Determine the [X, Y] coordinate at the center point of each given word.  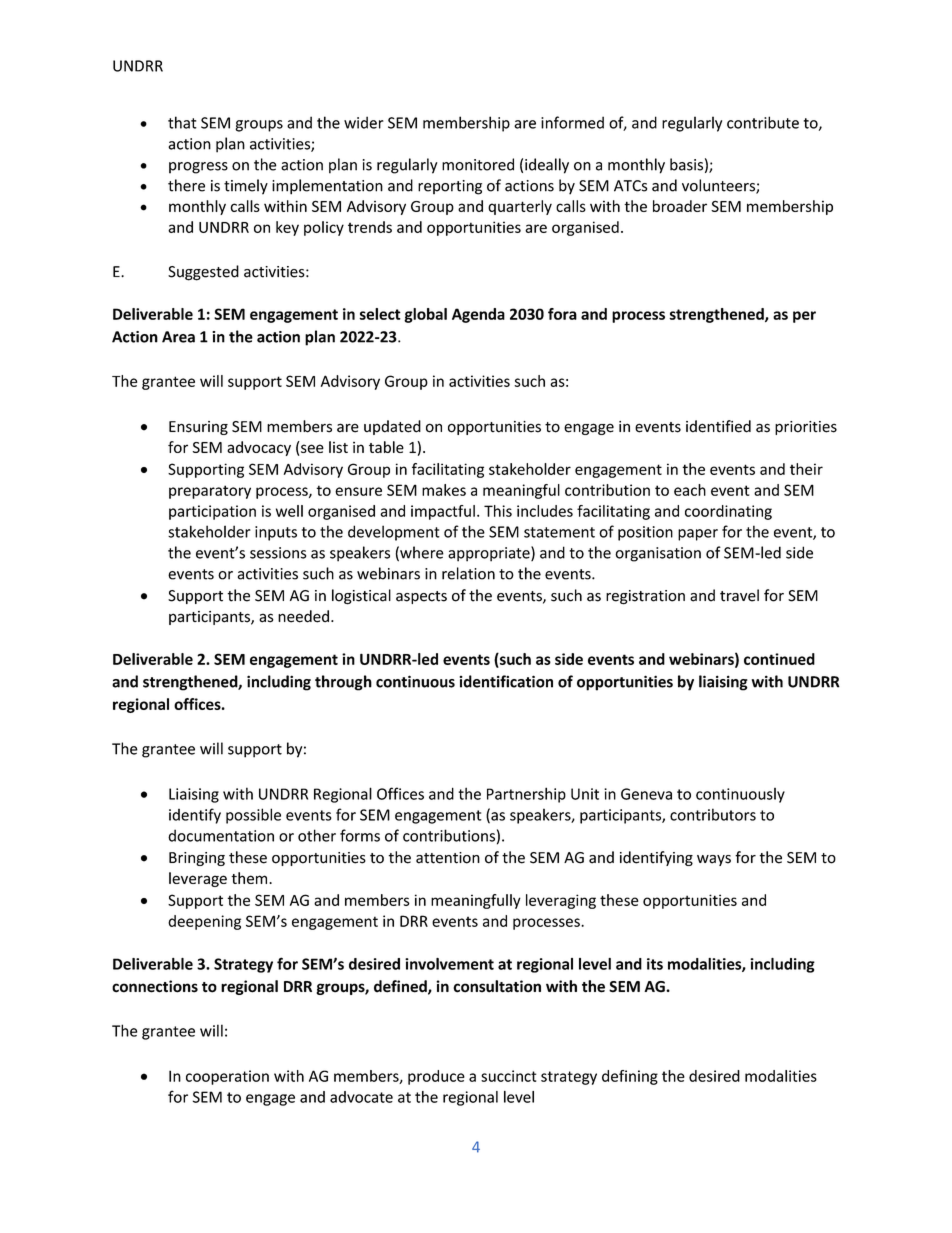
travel [739, 595]
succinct [509, 1076]
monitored [478, 164]
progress [198, 168]
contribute [763, 122]
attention [448, 858]
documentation [221, 835]
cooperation [227, 1077]
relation [468, 573]
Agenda [478, 315]
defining [630, 1077]
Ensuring [198, 428]
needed [303, 616]
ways [714, 860]
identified [718, 426]
